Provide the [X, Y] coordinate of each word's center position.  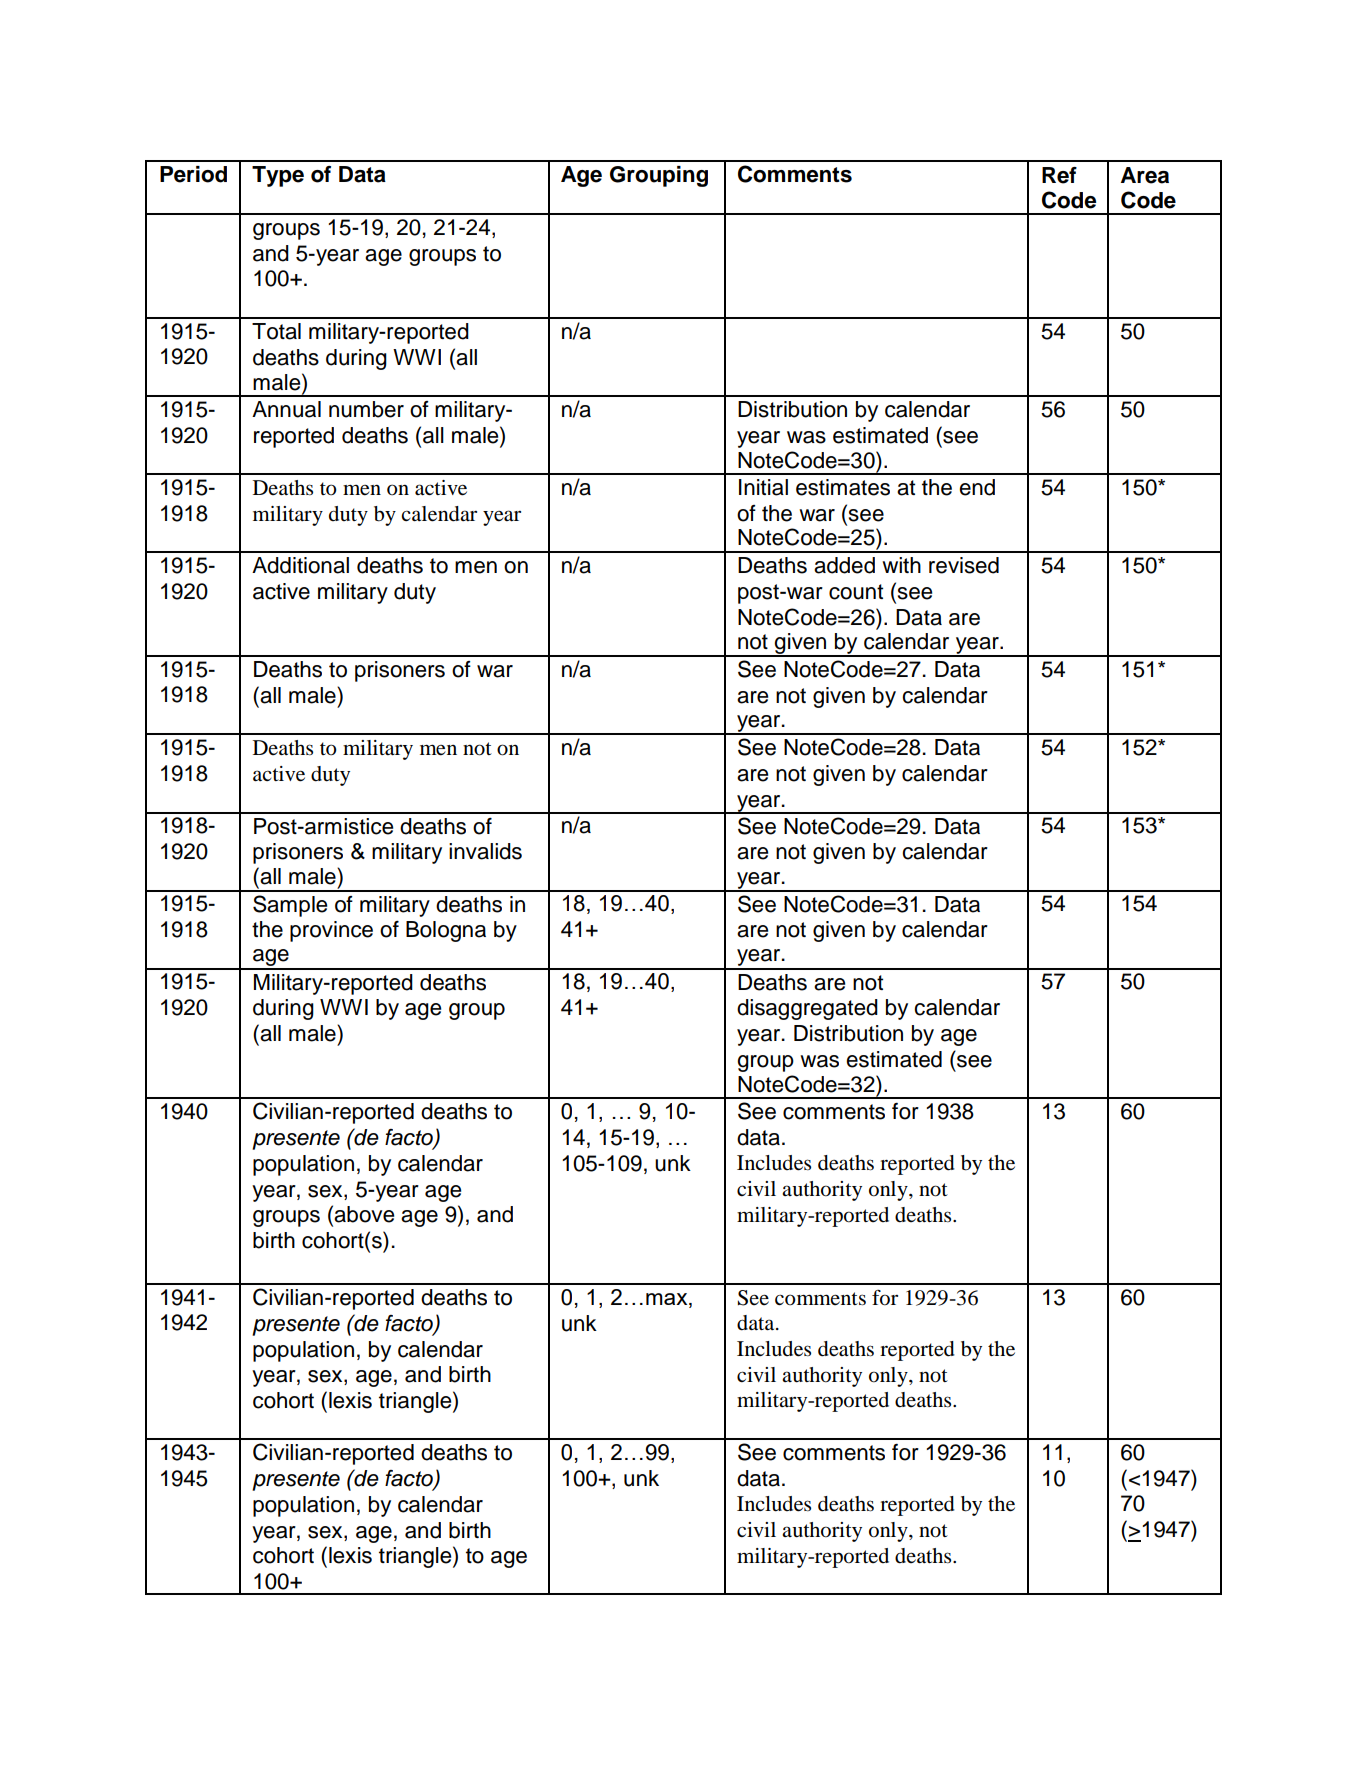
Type [278, 176]
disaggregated [807, 1009]
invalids [485, 851]
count [856, 592]
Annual [286, 409]
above [364, 1214]
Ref [1059, 175]
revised [964, 565]
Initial [763, 487]
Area [1145, 175]
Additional [300, 565]
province [331, 931]
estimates [843, 487]
